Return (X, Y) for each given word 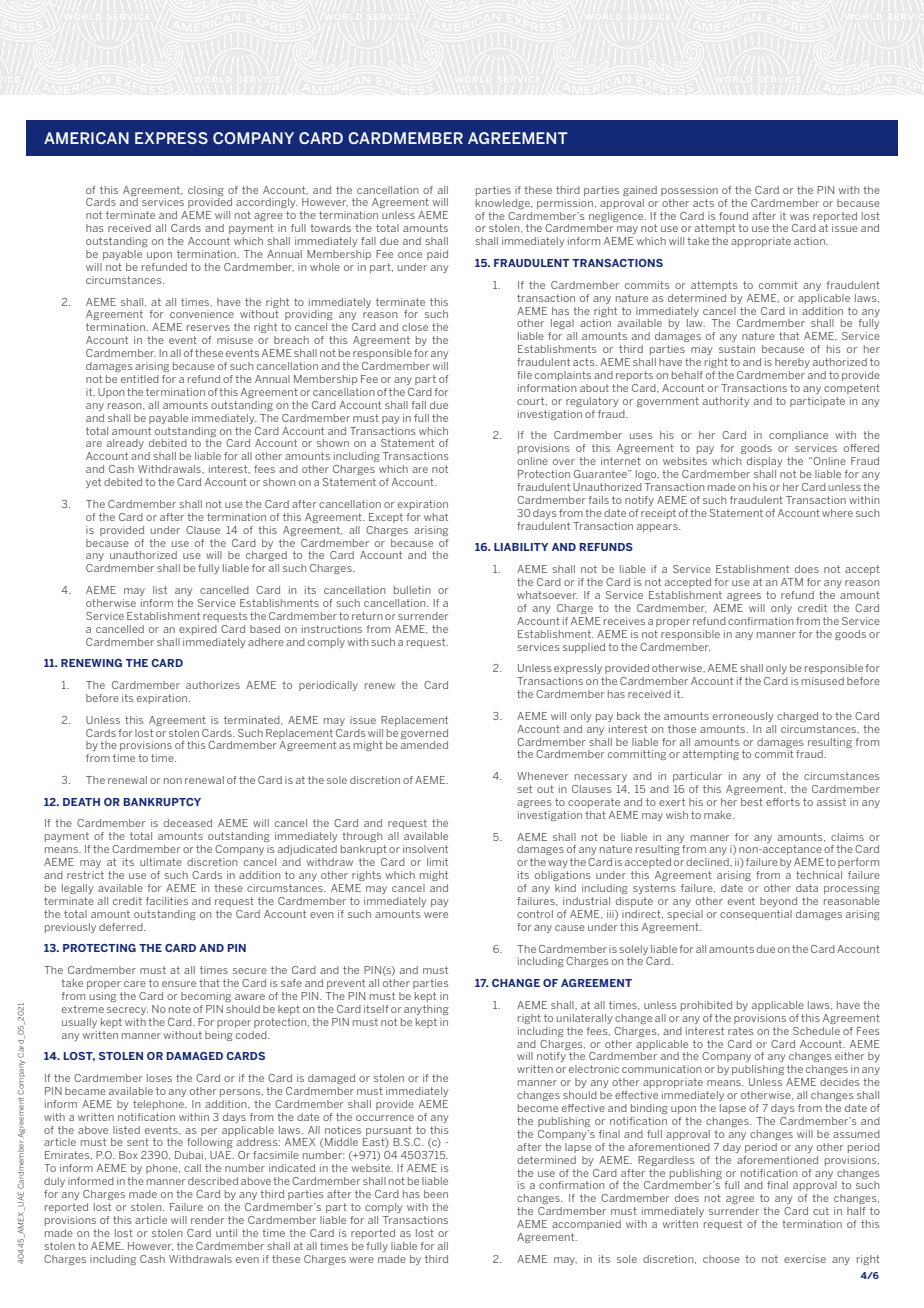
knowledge (504, 204)
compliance (798, 436)
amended (424, 745)
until (226, 1233)
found (733, 216)
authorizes (213, 685)
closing (206, 191)
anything (426, 1010)
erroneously (743, 717)
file (524, 375)
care (135, 984)
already (125, 444)
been (436, 1194)
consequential (756, 915)
